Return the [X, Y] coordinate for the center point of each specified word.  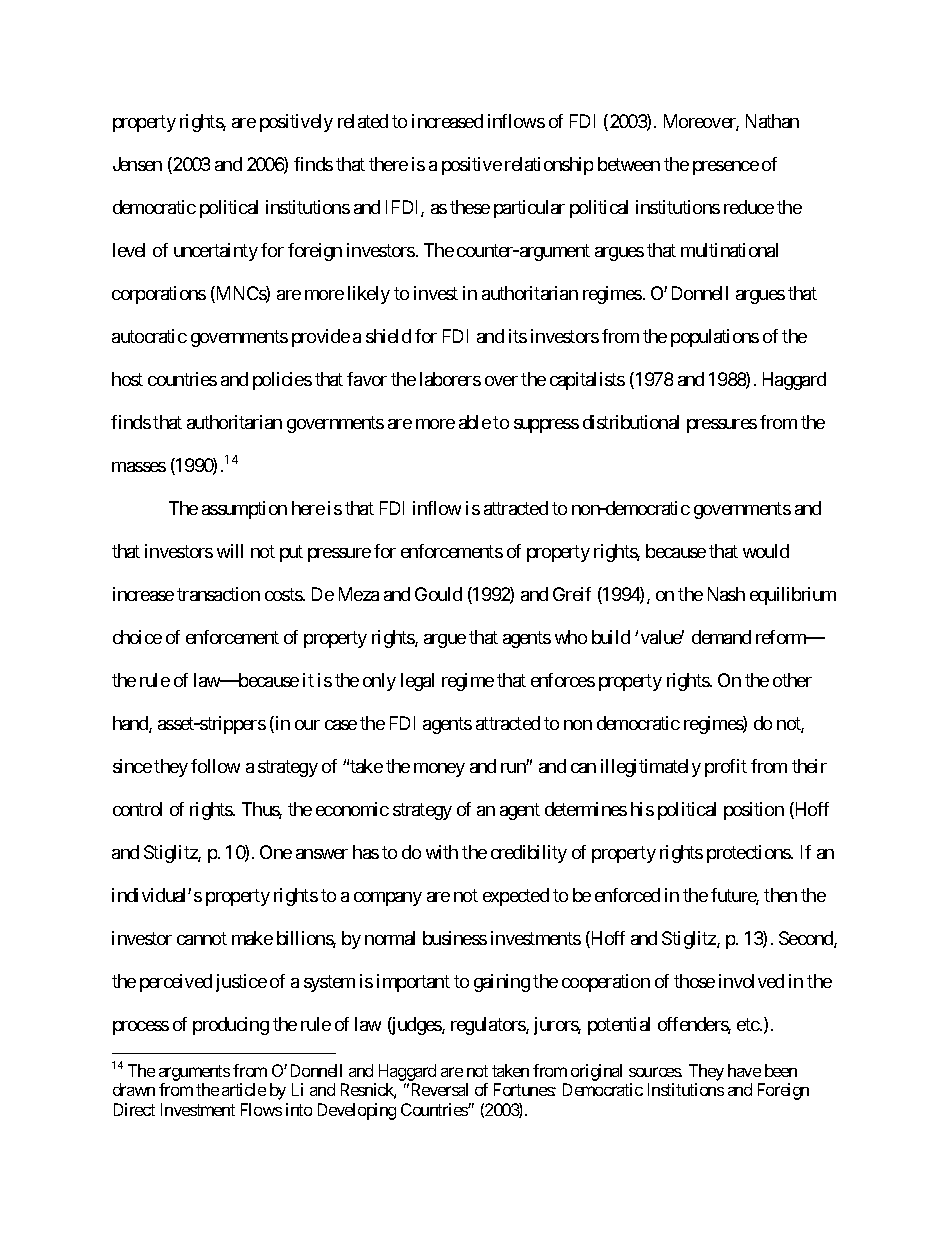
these [470, 207]
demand [721, 637]
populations [715, 338]
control [137, 809]
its [518, 336]
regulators [489, 1026]
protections [749, 854]
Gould [438, 594]
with [442, 852]
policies [282, 381]
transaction [218, 594]
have [744, 1070]
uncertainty [216, 252]
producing [231, 1026]
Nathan [772, 121]
